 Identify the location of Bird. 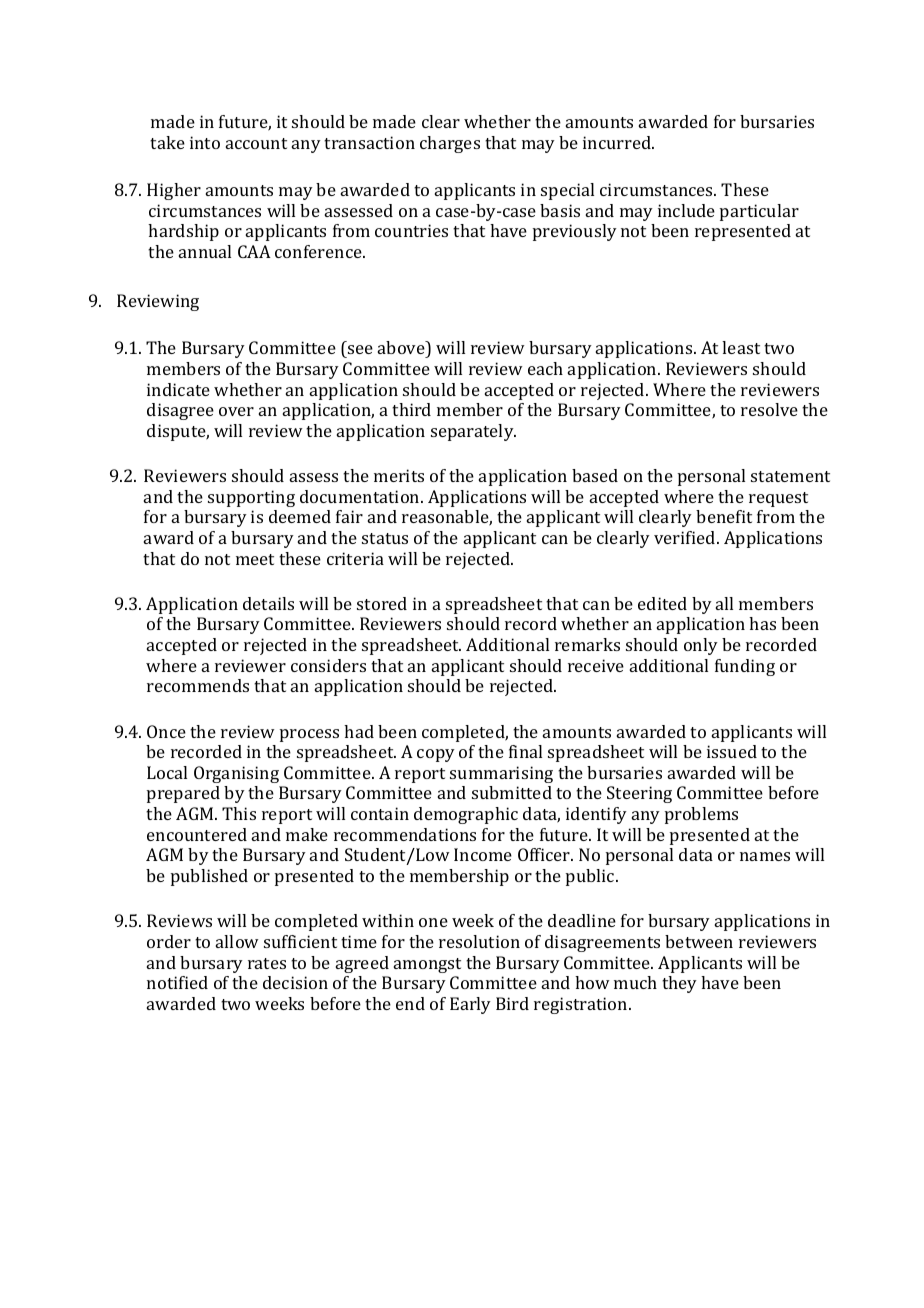
(512, 1003).
